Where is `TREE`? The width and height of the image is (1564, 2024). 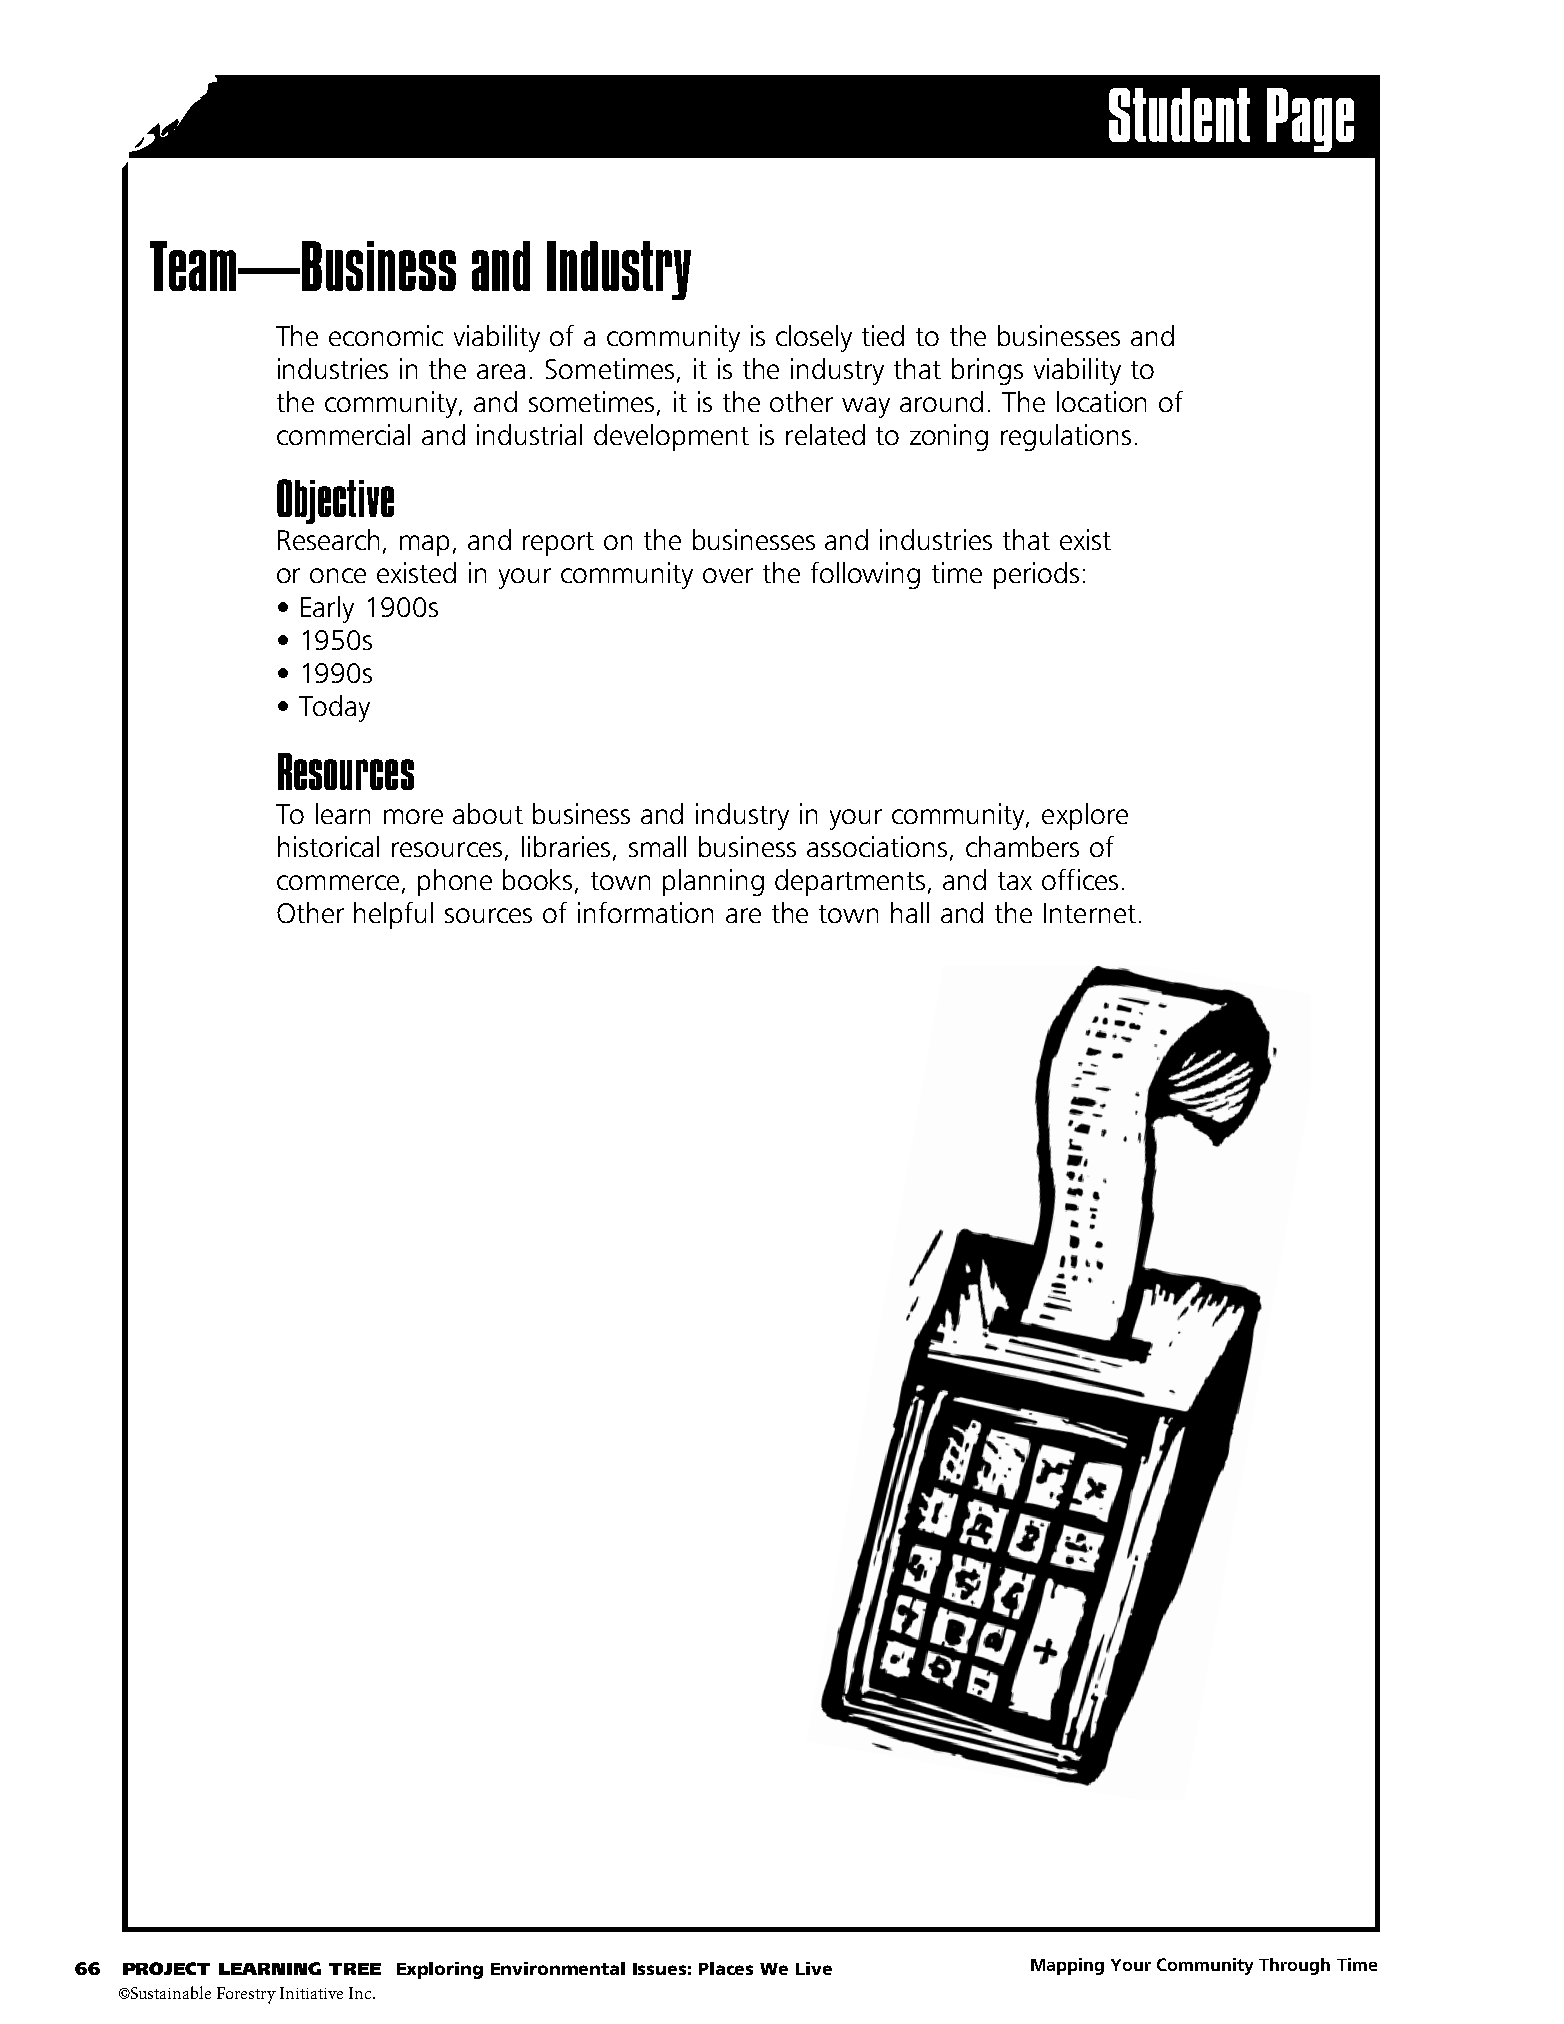
TREE is located at coordinates (355, 1969).
